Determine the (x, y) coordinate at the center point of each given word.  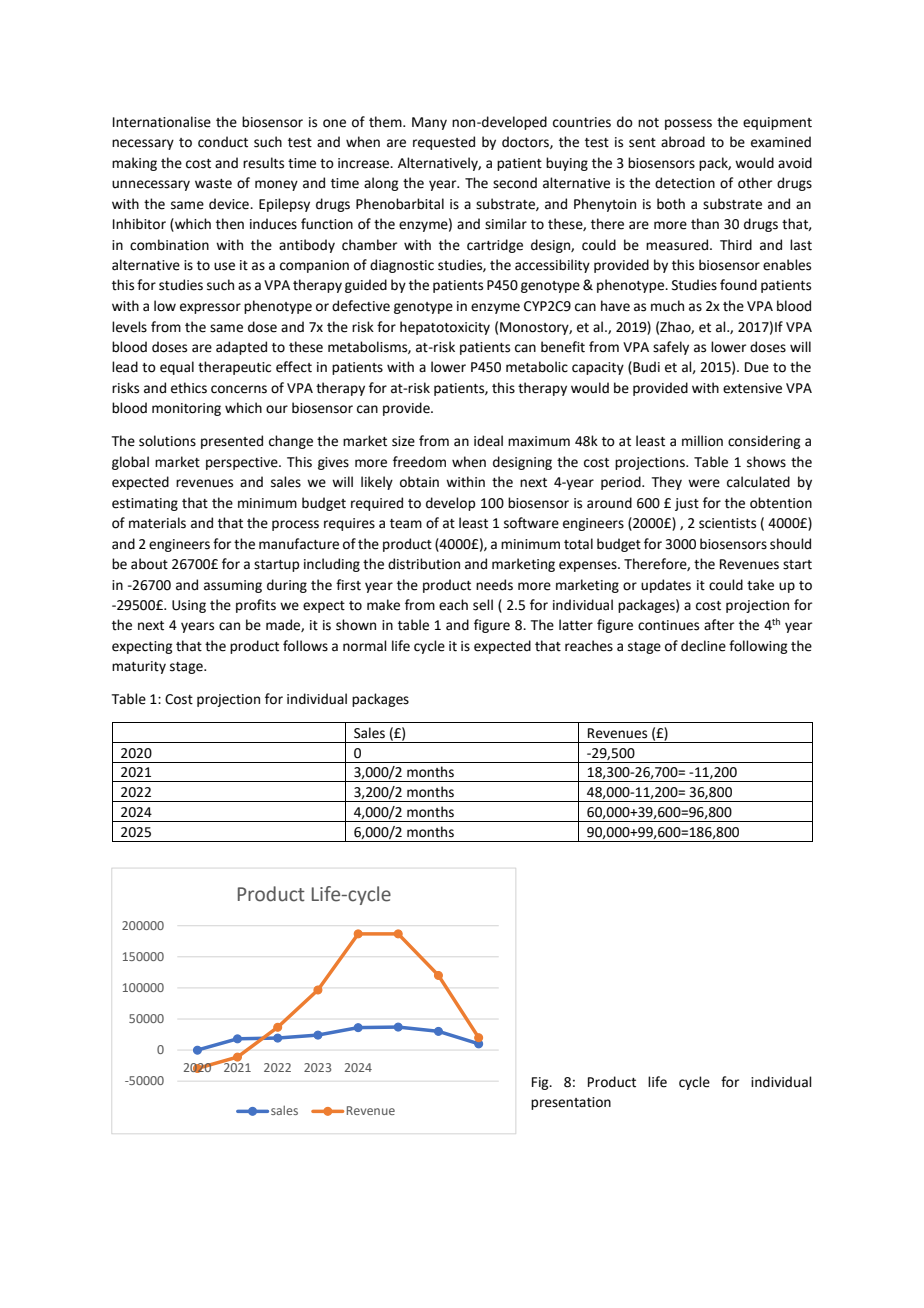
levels (129, 327)
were (704, 483)
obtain (419, 482)
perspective (243, 463)
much (667, 306)
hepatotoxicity (445, 328)
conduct (223, 142)
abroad (683, 142)
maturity (139, 667)
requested (444, 143)
